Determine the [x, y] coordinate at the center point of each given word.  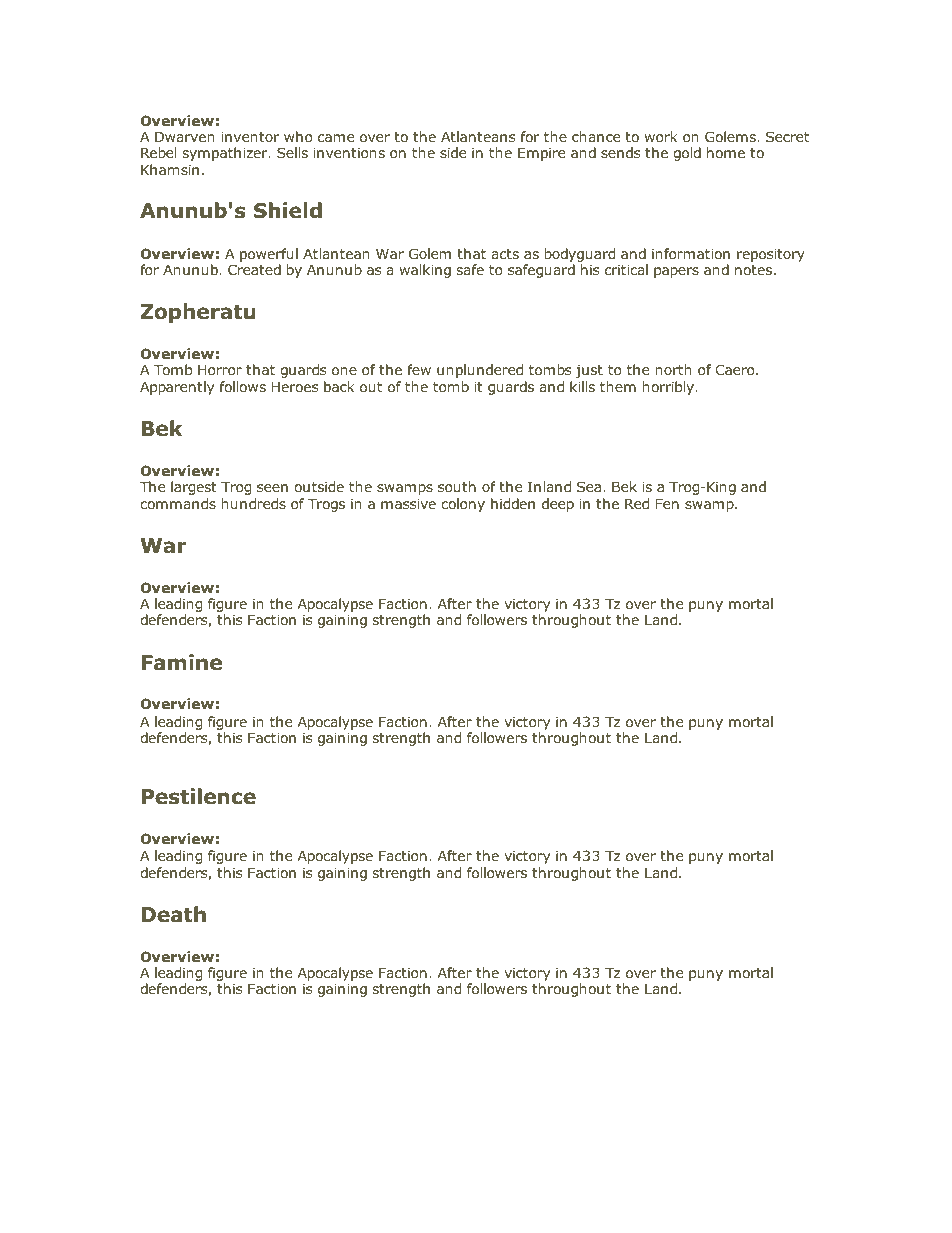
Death [174, 914]
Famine [182, 662]
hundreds [253, 503]
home [726, 152]
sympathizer [226, 154]
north [673, 369]
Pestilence [199, 796]
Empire [541, 154]
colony [463, 505]
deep [558, 505]
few [419, 369]
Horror [220, 370]
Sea [589, 486]
